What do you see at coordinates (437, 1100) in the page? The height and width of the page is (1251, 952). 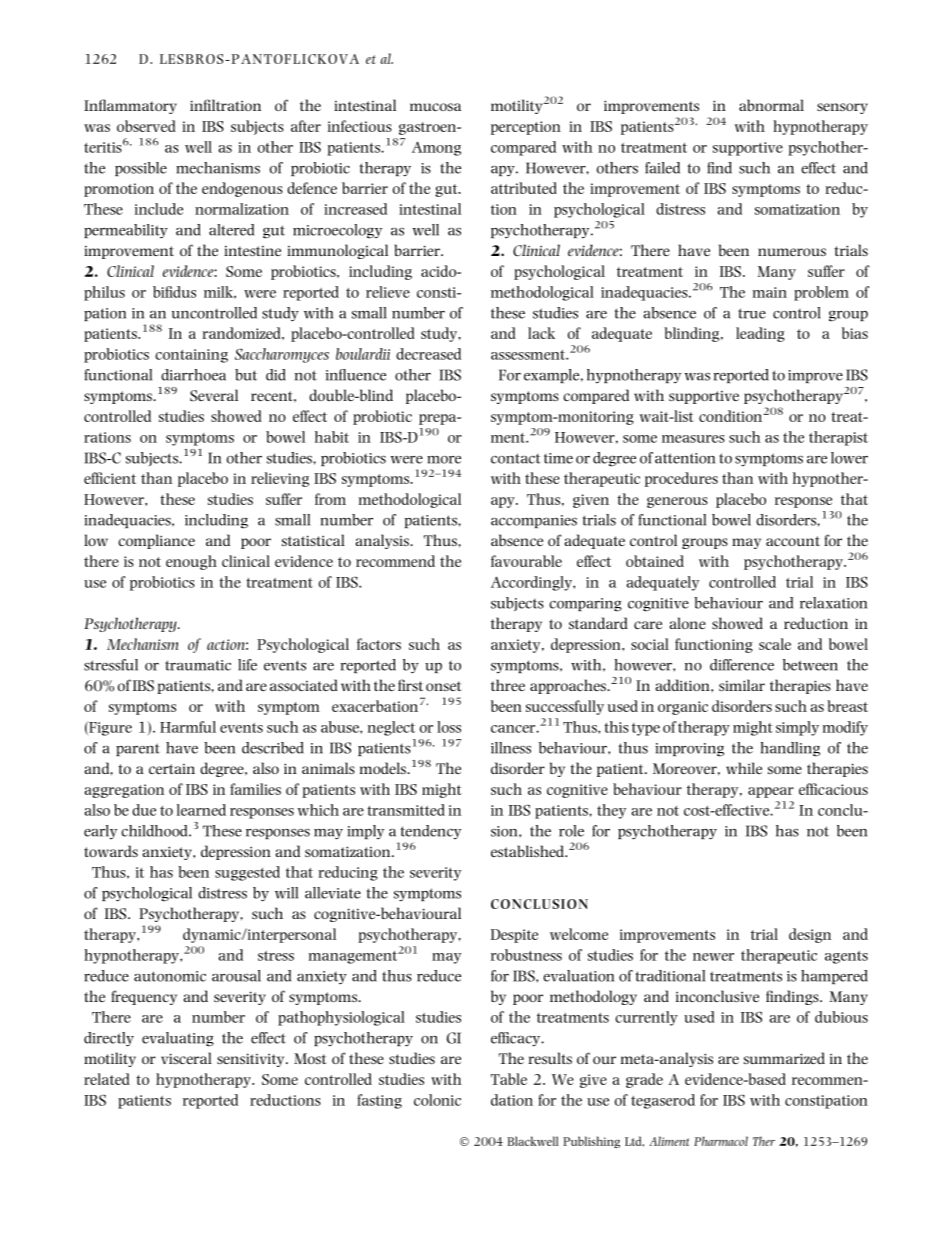 I see `colonic` at bounding box center [437, 1100].
